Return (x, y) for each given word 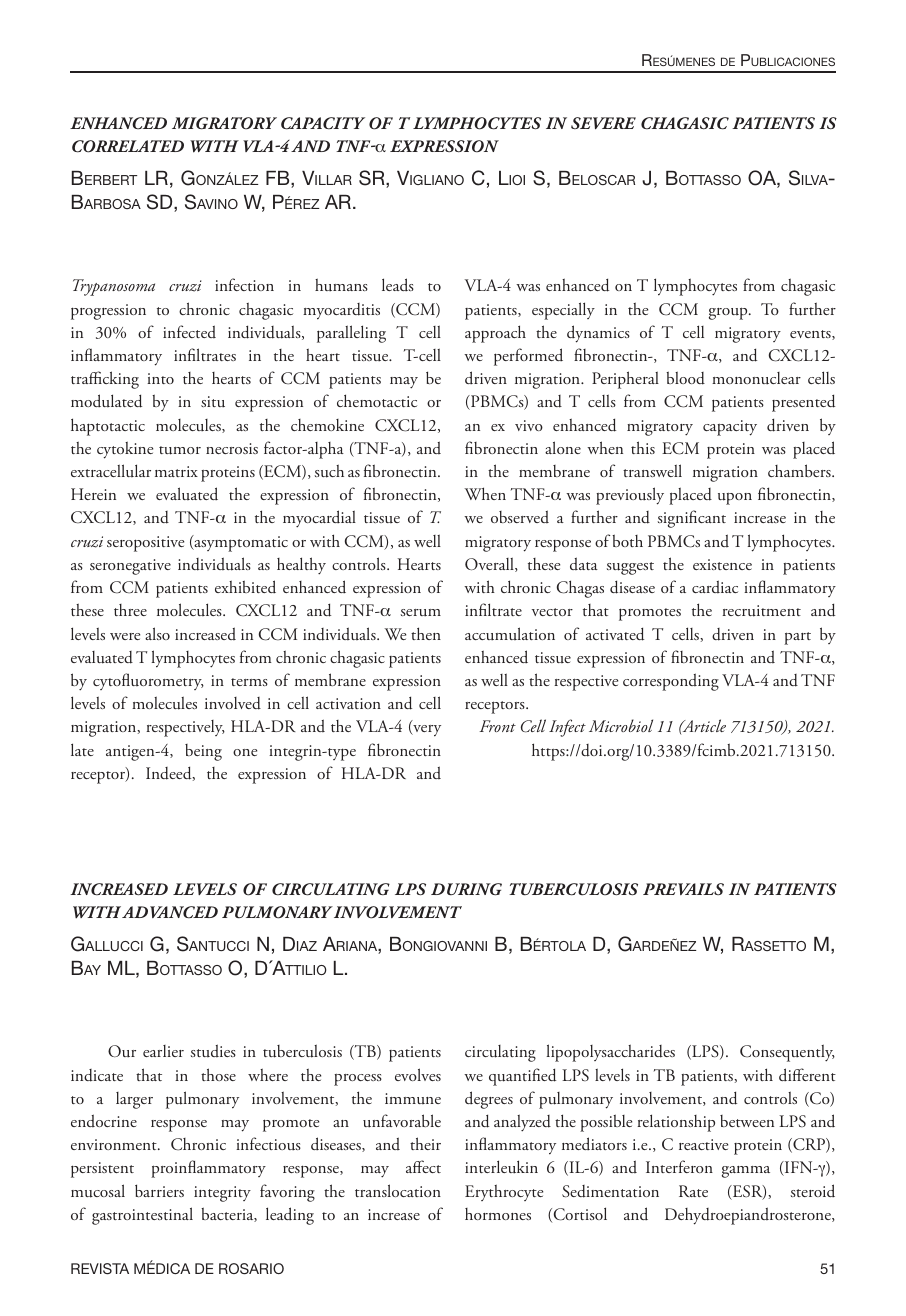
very (426, 731)
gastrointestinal (142, 1216)
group (729, 313)
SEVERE (603, 123)
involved (233, 703)
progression (108, 312)
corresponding (671, 682)
